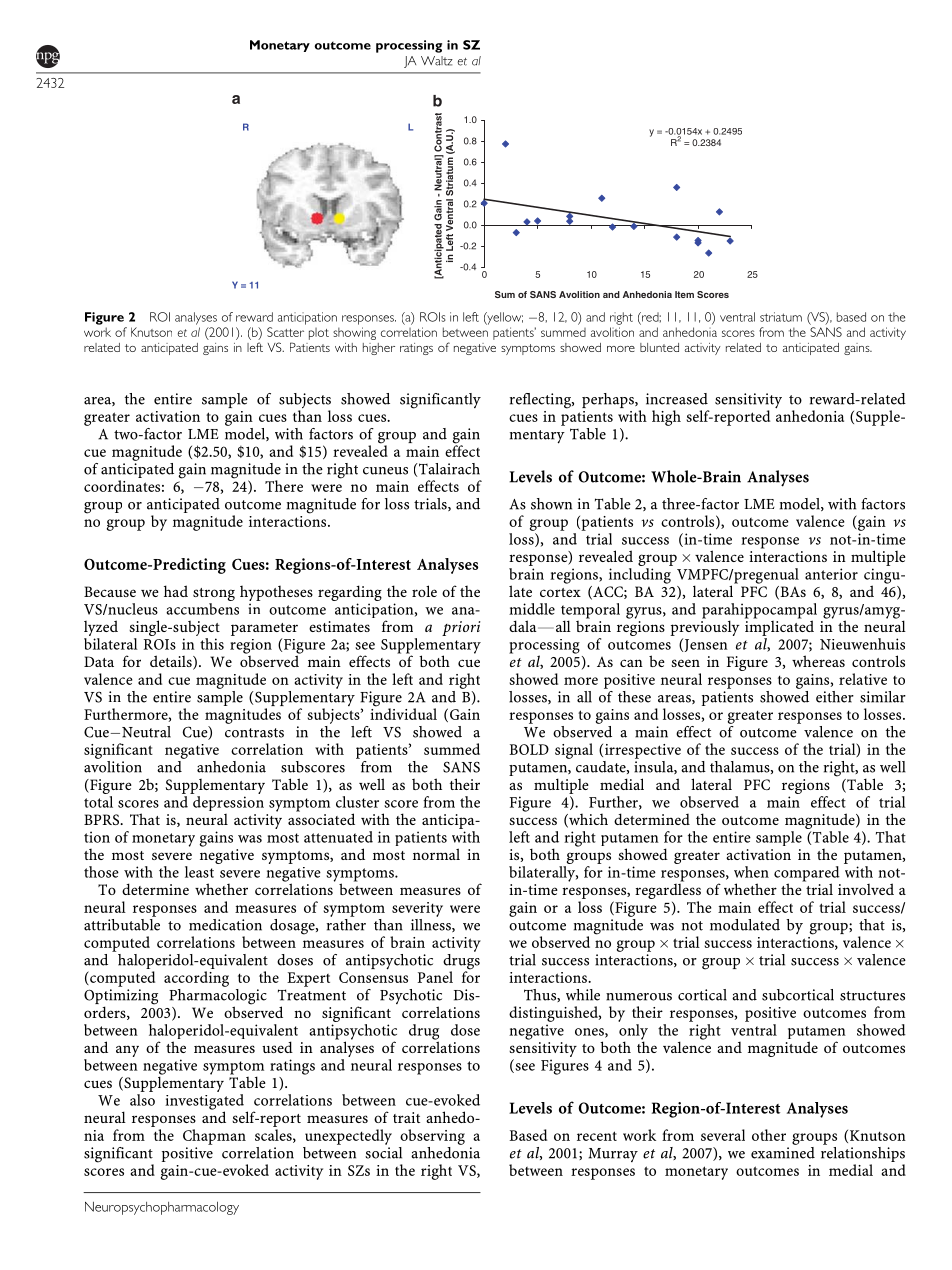 Image resolution: width=952 pixels, height=1270 pixels. What do you see at coordinates (659, 347) in the image?
I see `blunted` at bounding box center [659, 347].
